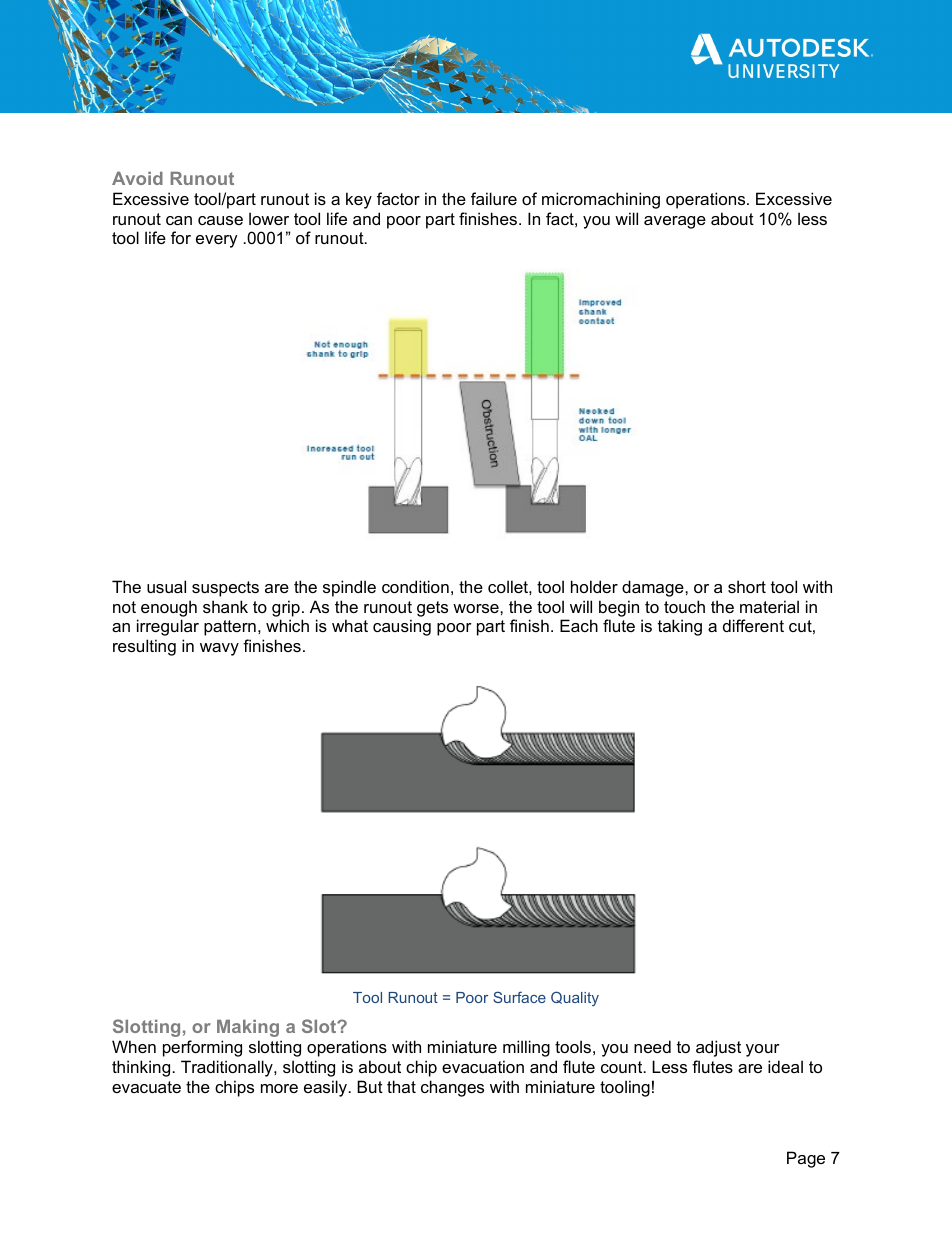  I want to click on short, so click(747, 586).
